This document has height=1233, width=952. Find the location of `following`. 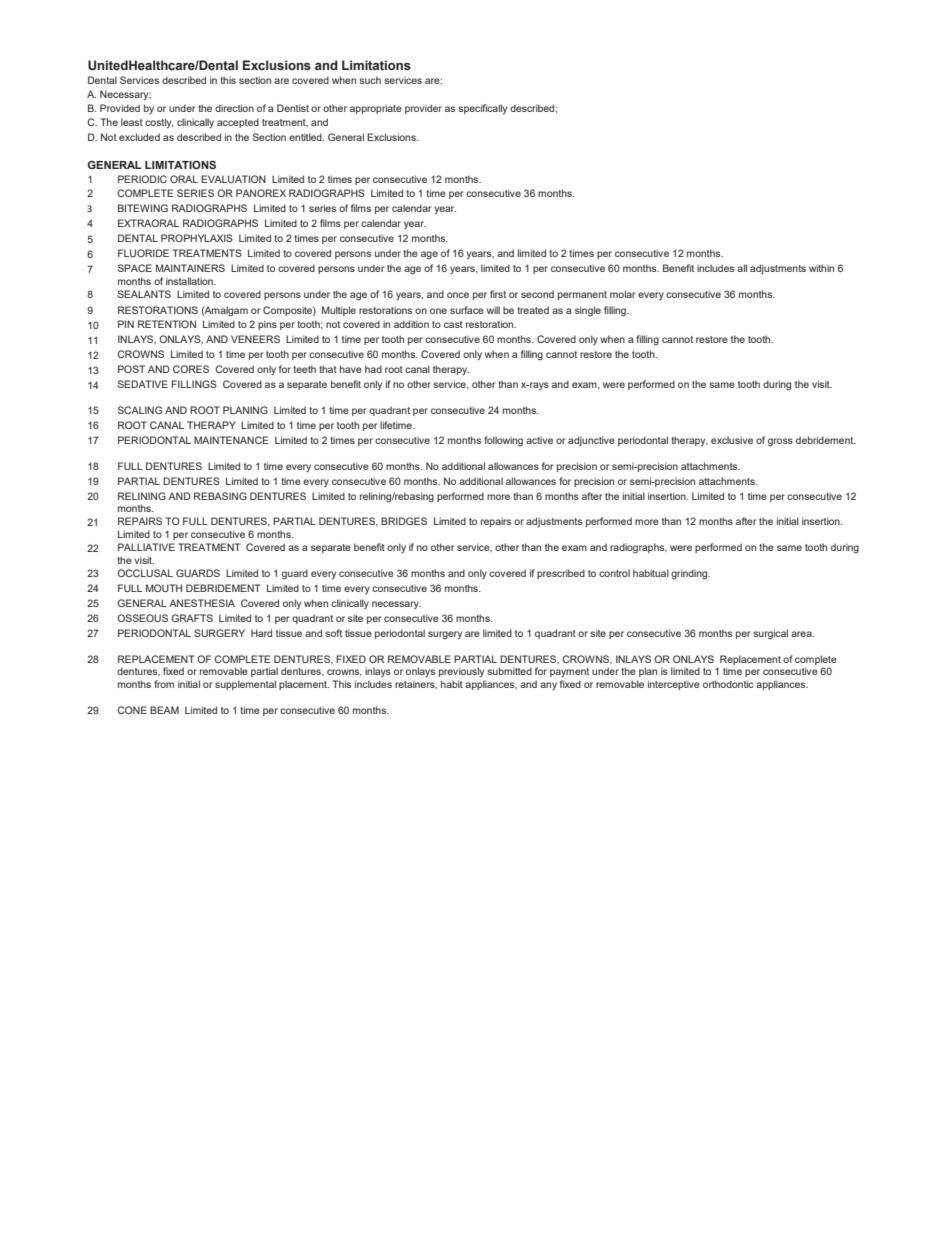

following is located at coordinates (503, 441).
